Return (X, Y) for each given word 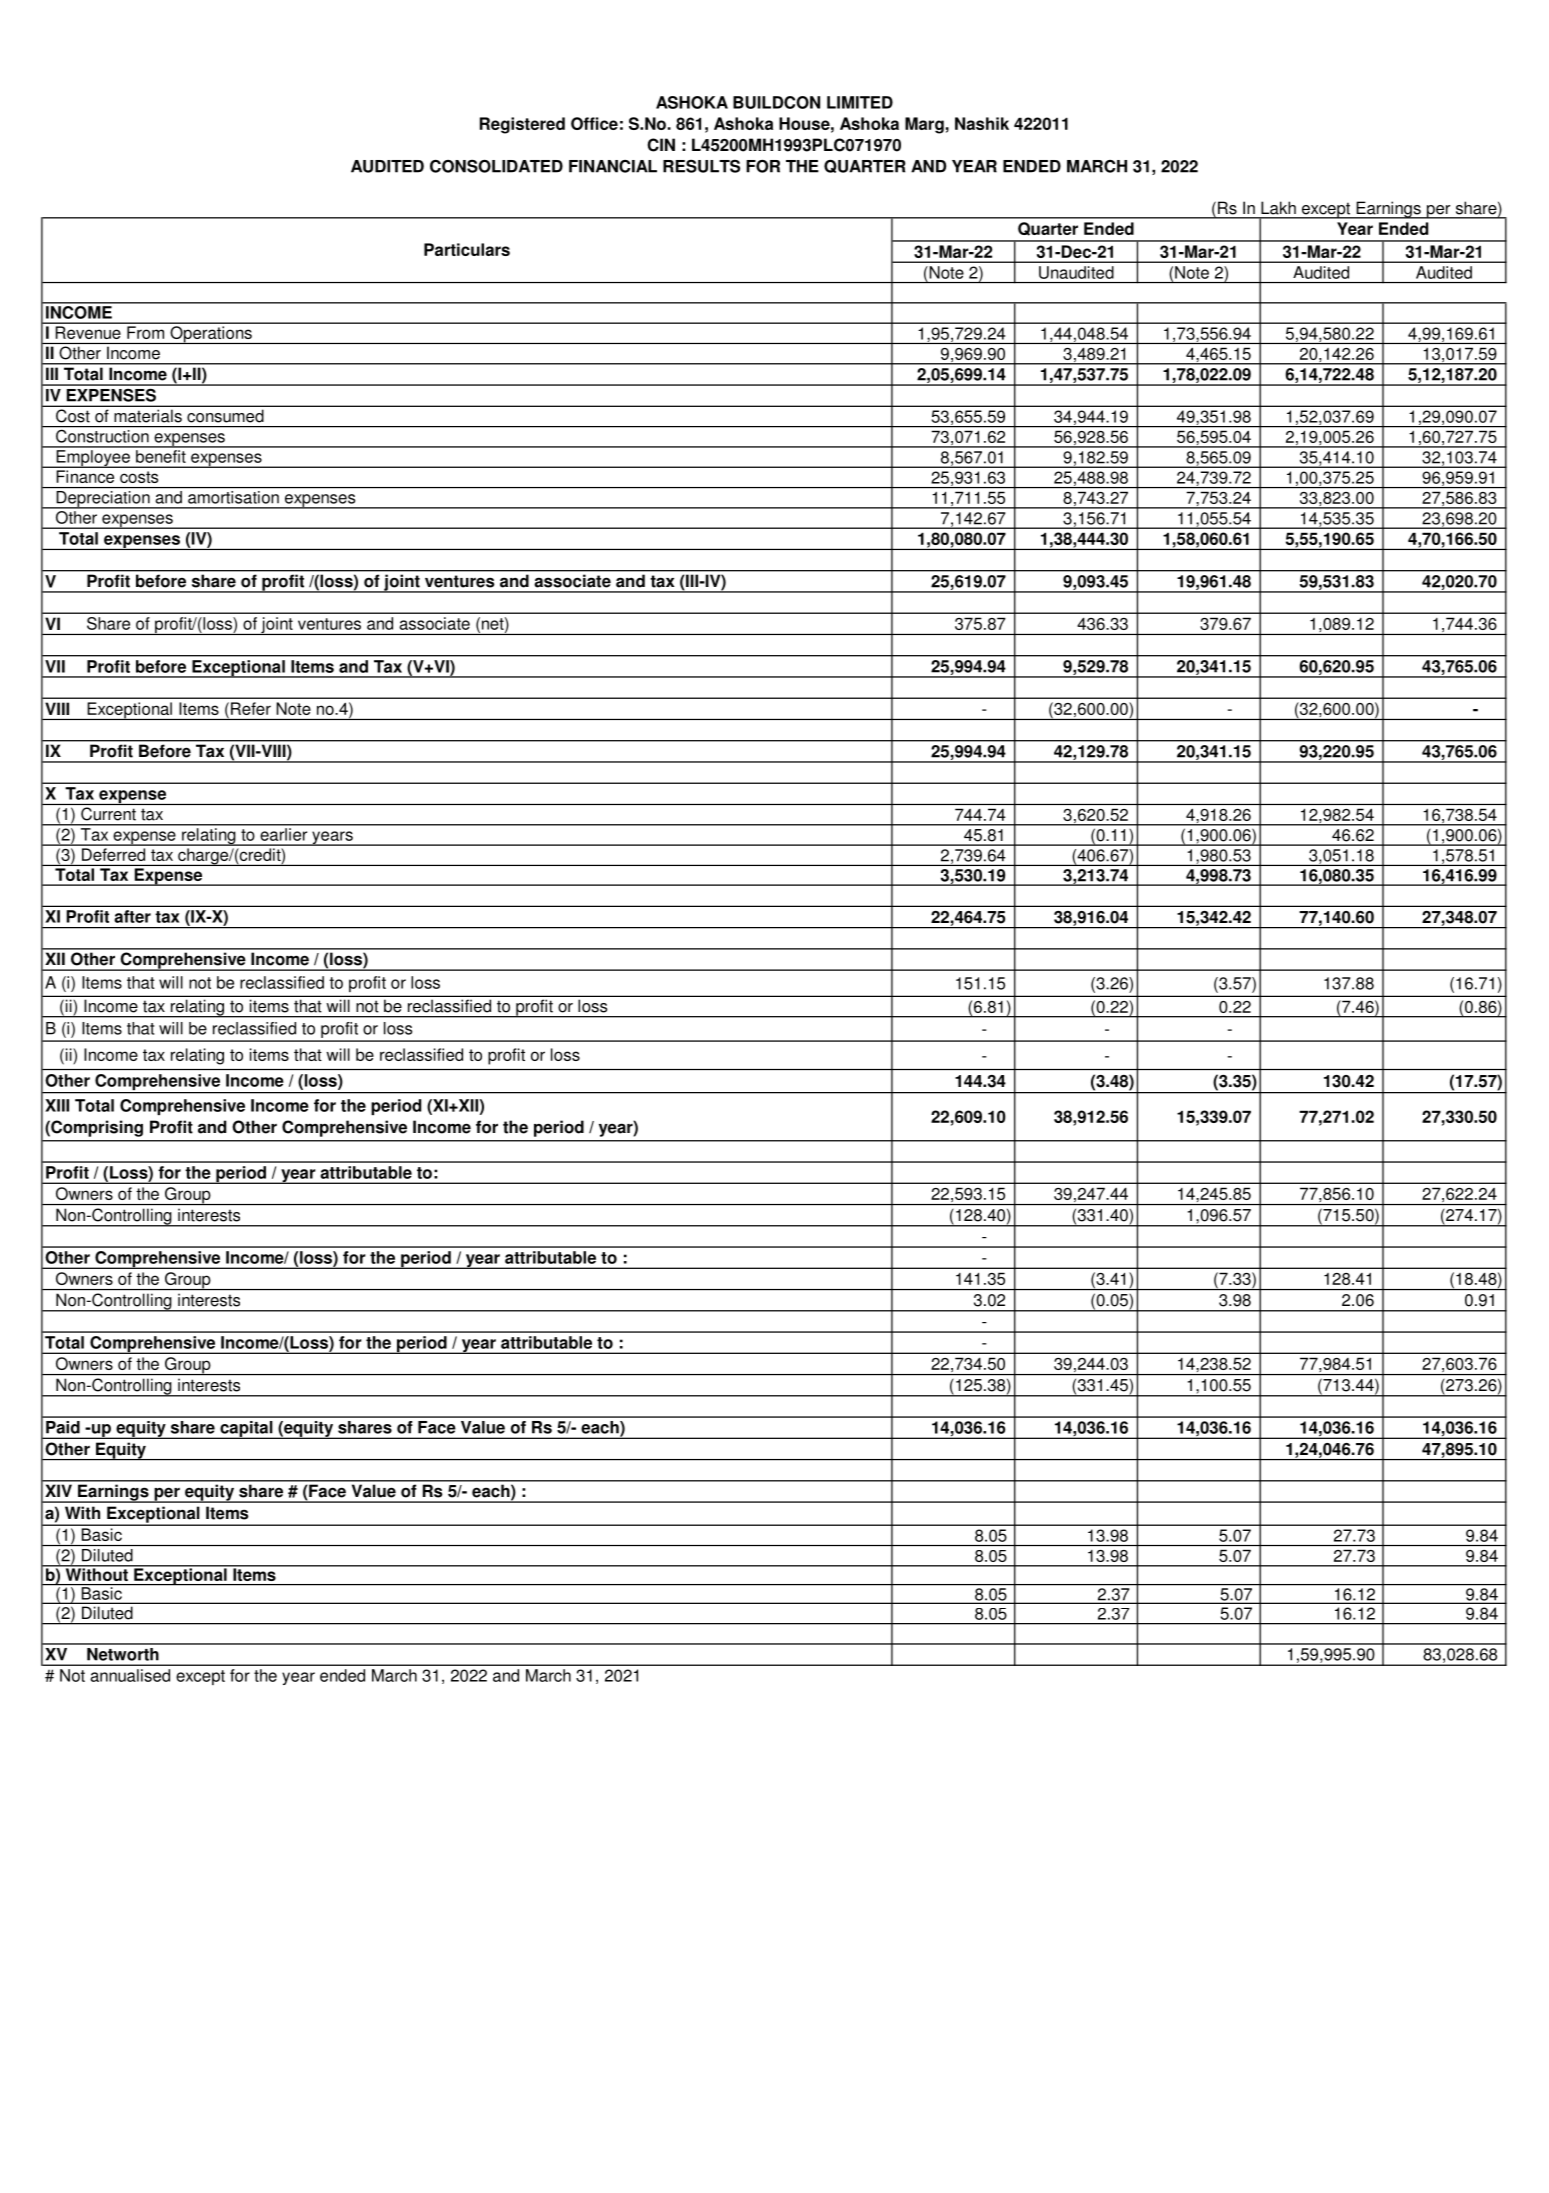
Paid (63, 1427)
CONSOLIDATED (496, 166)
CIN (661, 145)
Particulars (467, 249)
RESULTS (701, 166)
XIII (57, 1105)
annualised (130, 1675)
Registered (522, 125)
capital (246, 1430)
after (132, 916)
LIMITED (860, 102)
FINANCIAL (613, 166)
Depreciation (103, 500)
